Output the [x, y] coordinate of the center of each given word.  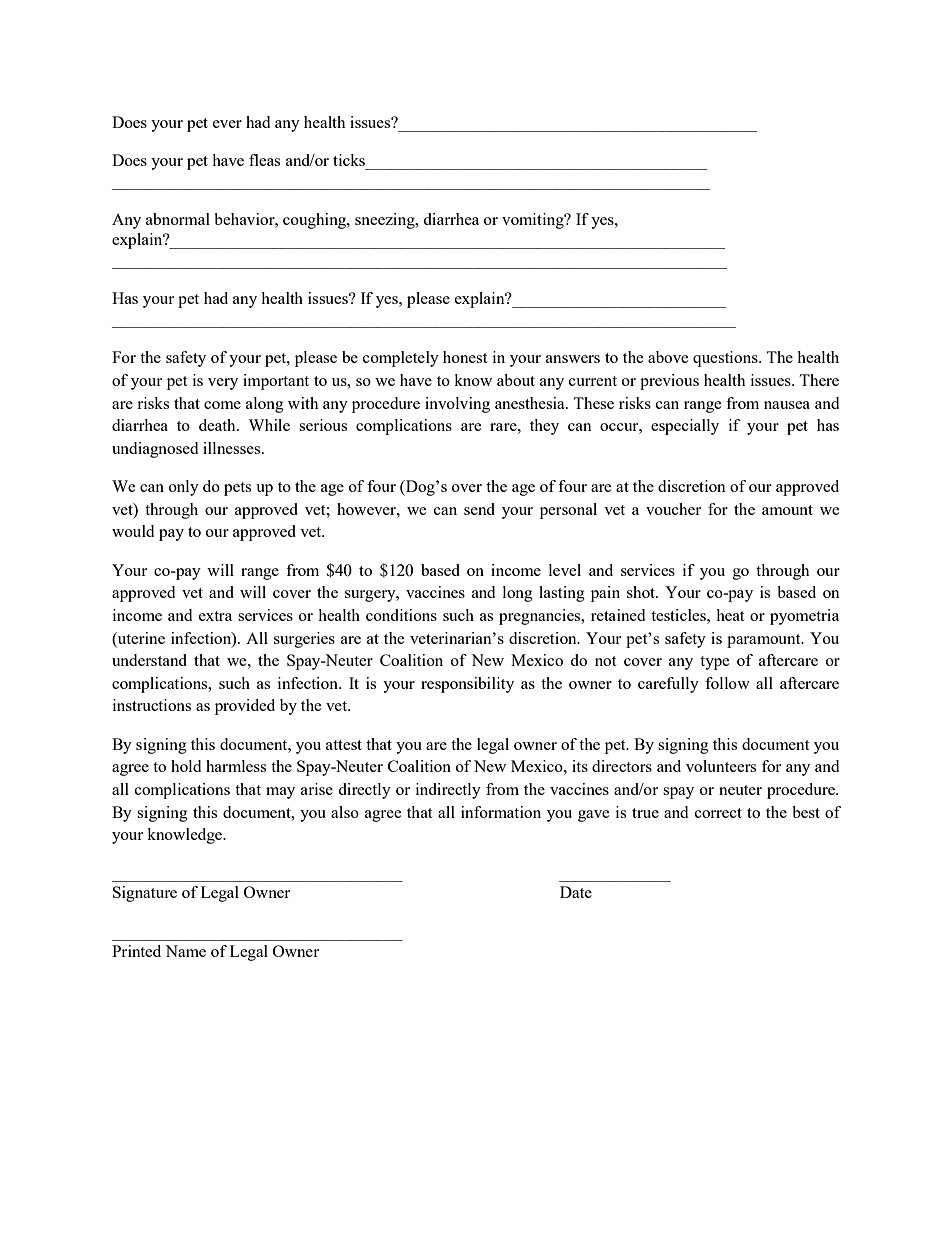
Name [185, 951]
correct [718, 813]
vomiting [534, 221]
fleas [264, 160]
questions [726, 359]
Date [576, 892]
